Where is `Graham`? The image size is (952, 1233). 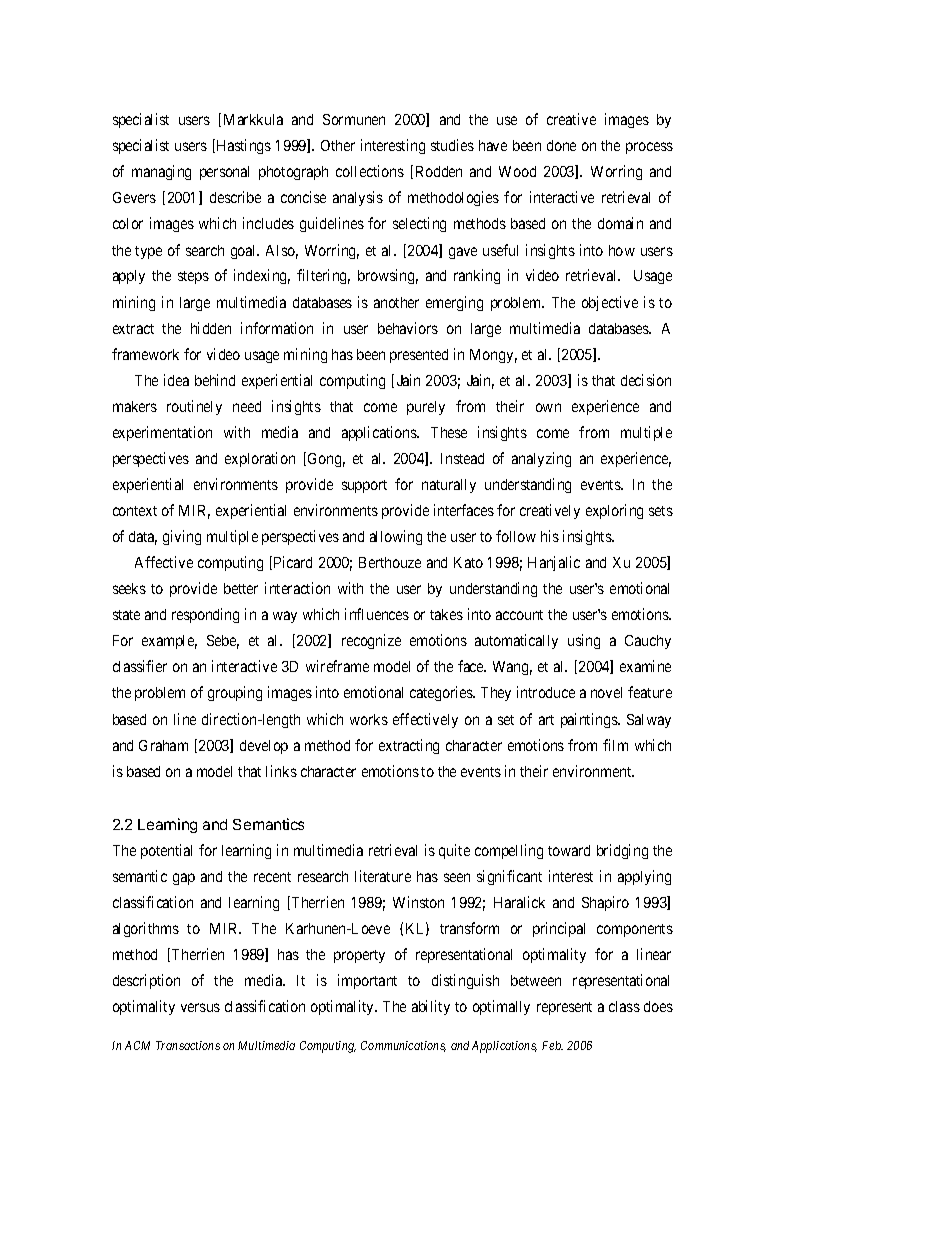 Graham is located at coordinates (163, 745).
